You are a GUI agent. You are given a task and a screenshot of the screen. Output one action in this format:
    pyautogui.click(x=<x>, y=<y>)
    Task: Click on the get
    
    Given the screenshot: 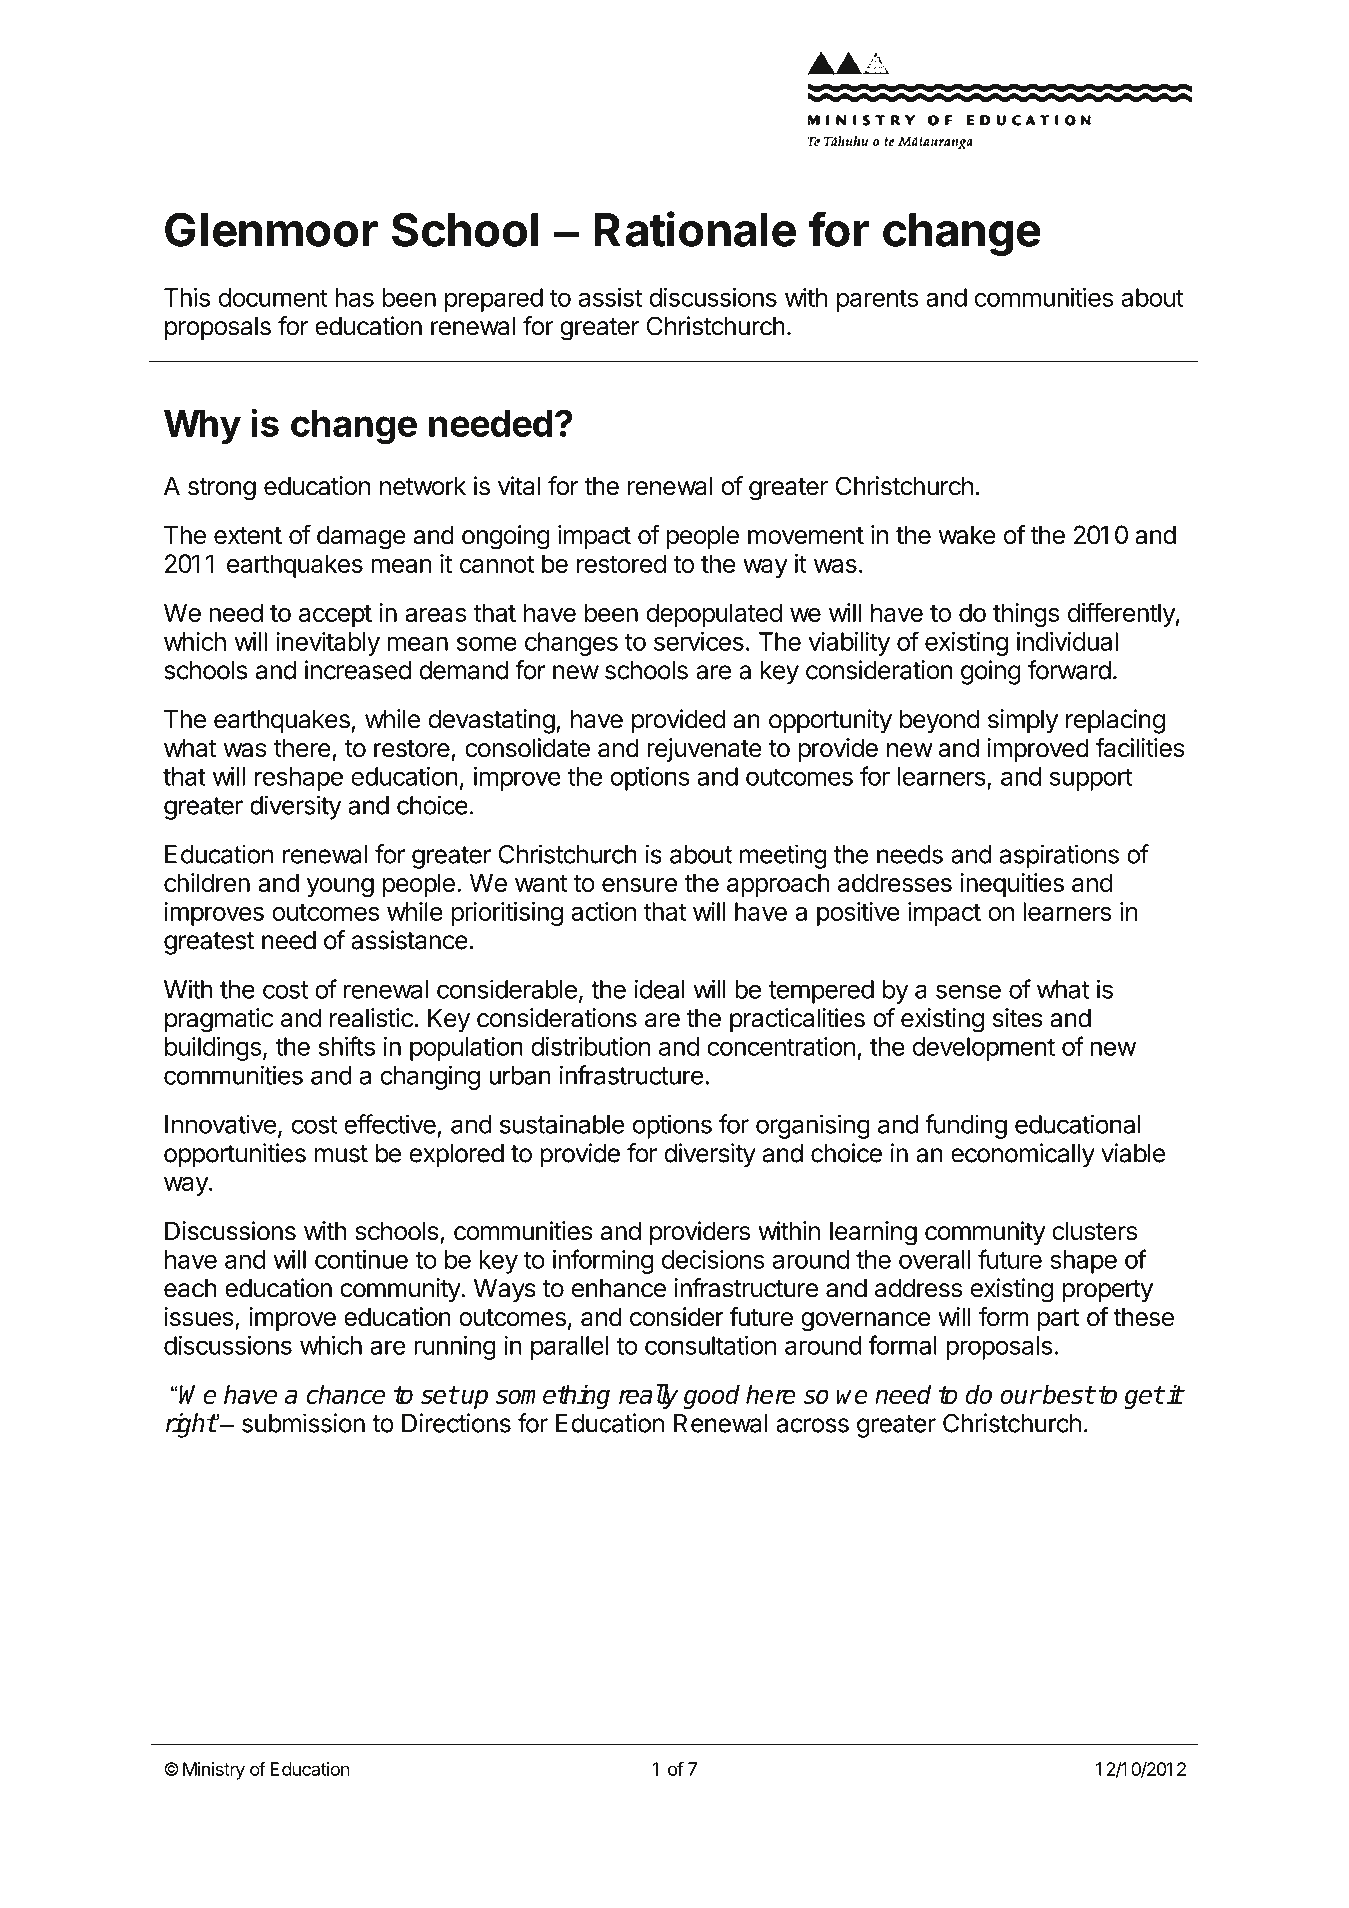 What is the action you would take?
    pyautogui.click(x=1144, y=1397)
